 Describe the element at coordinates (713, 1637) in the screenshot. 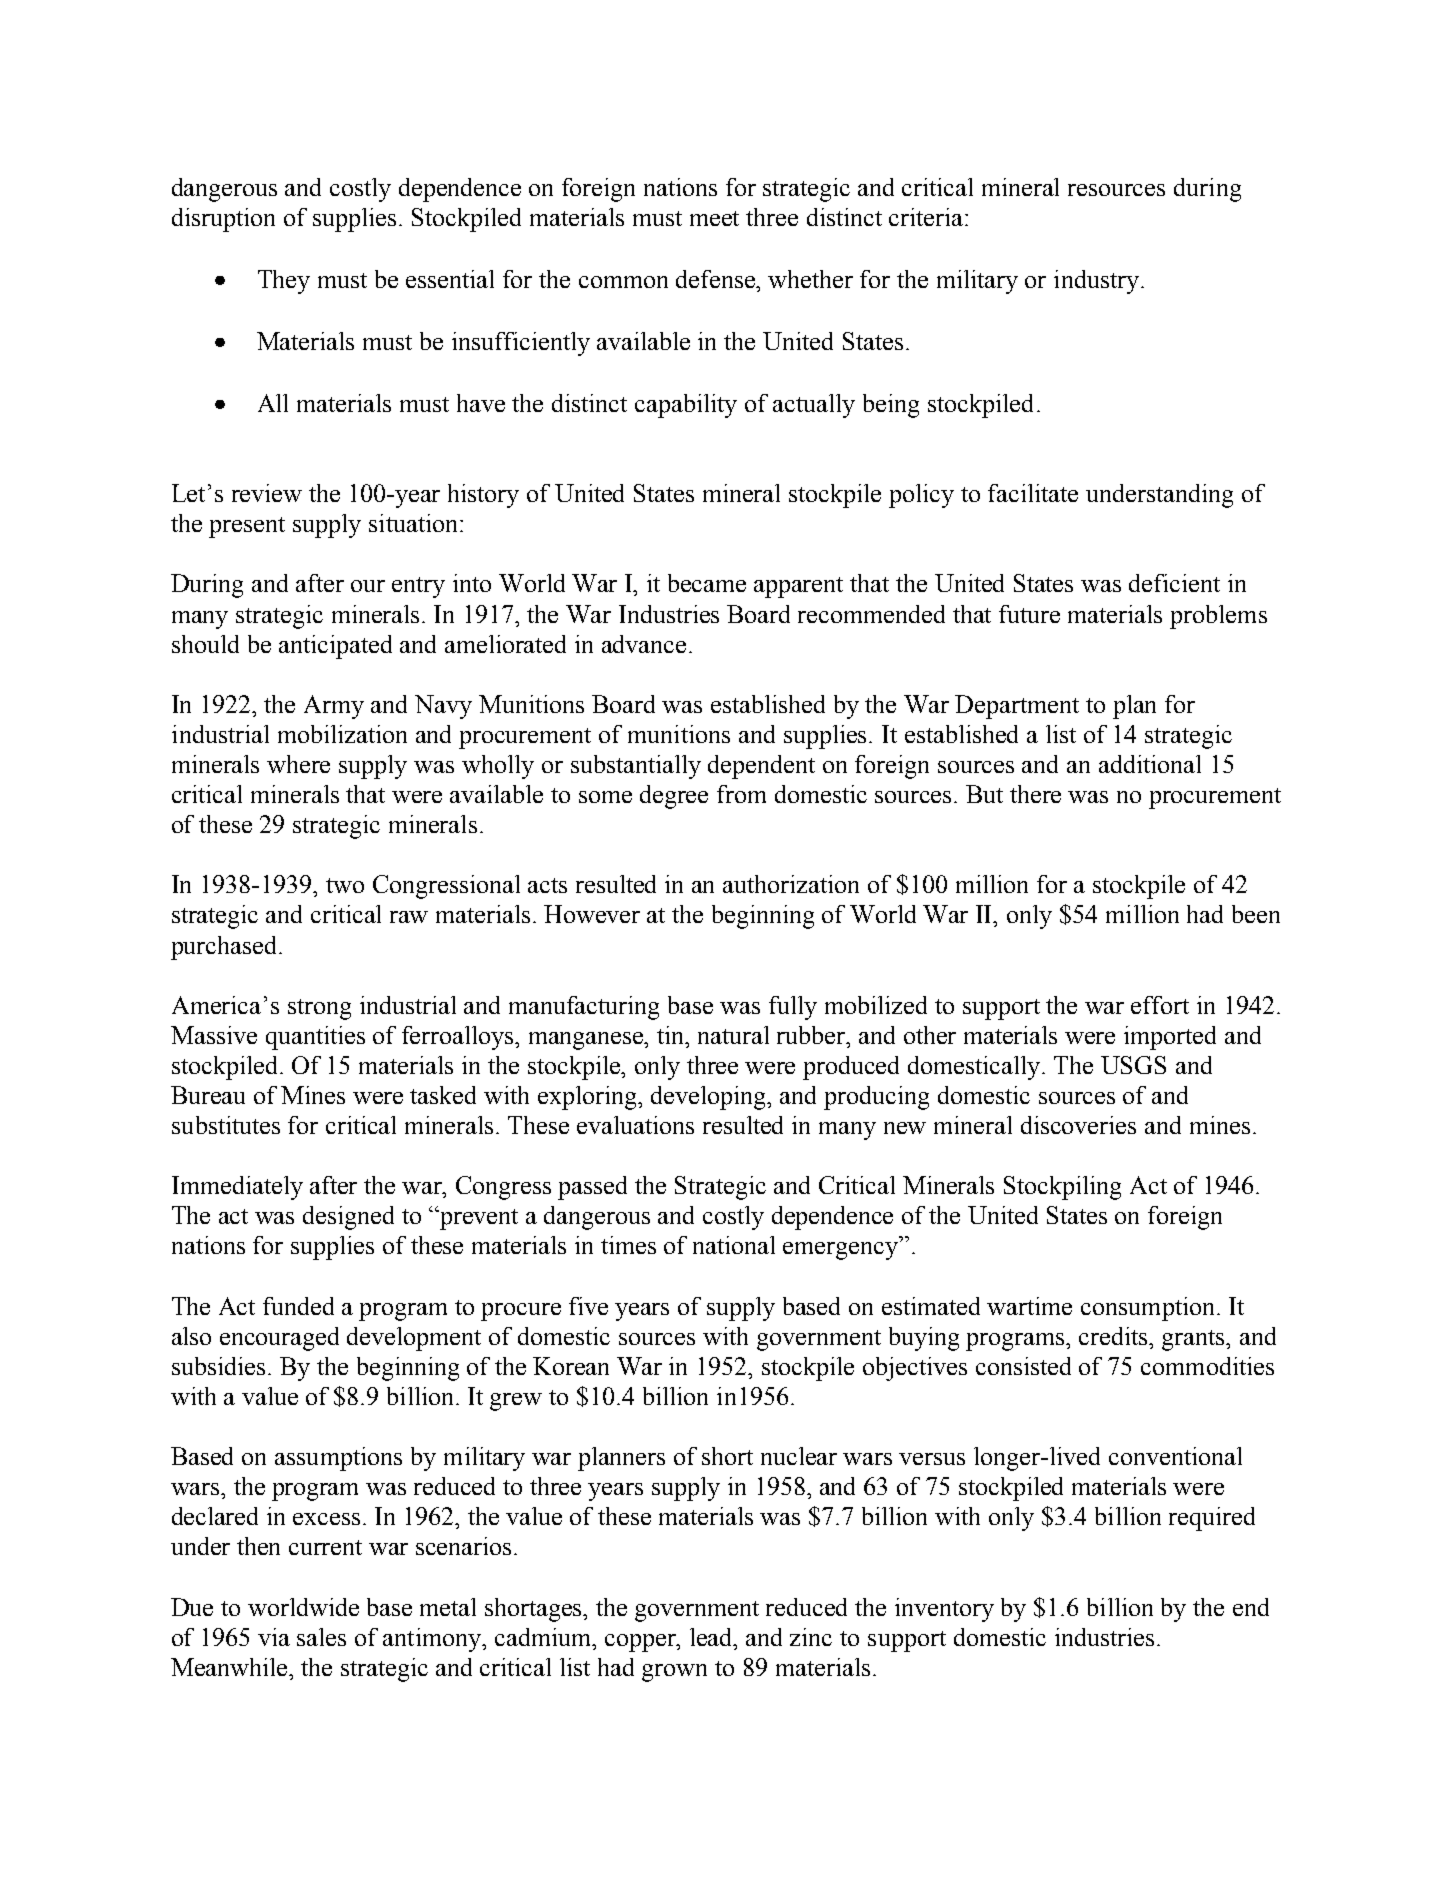

I see `lead` at that location.
